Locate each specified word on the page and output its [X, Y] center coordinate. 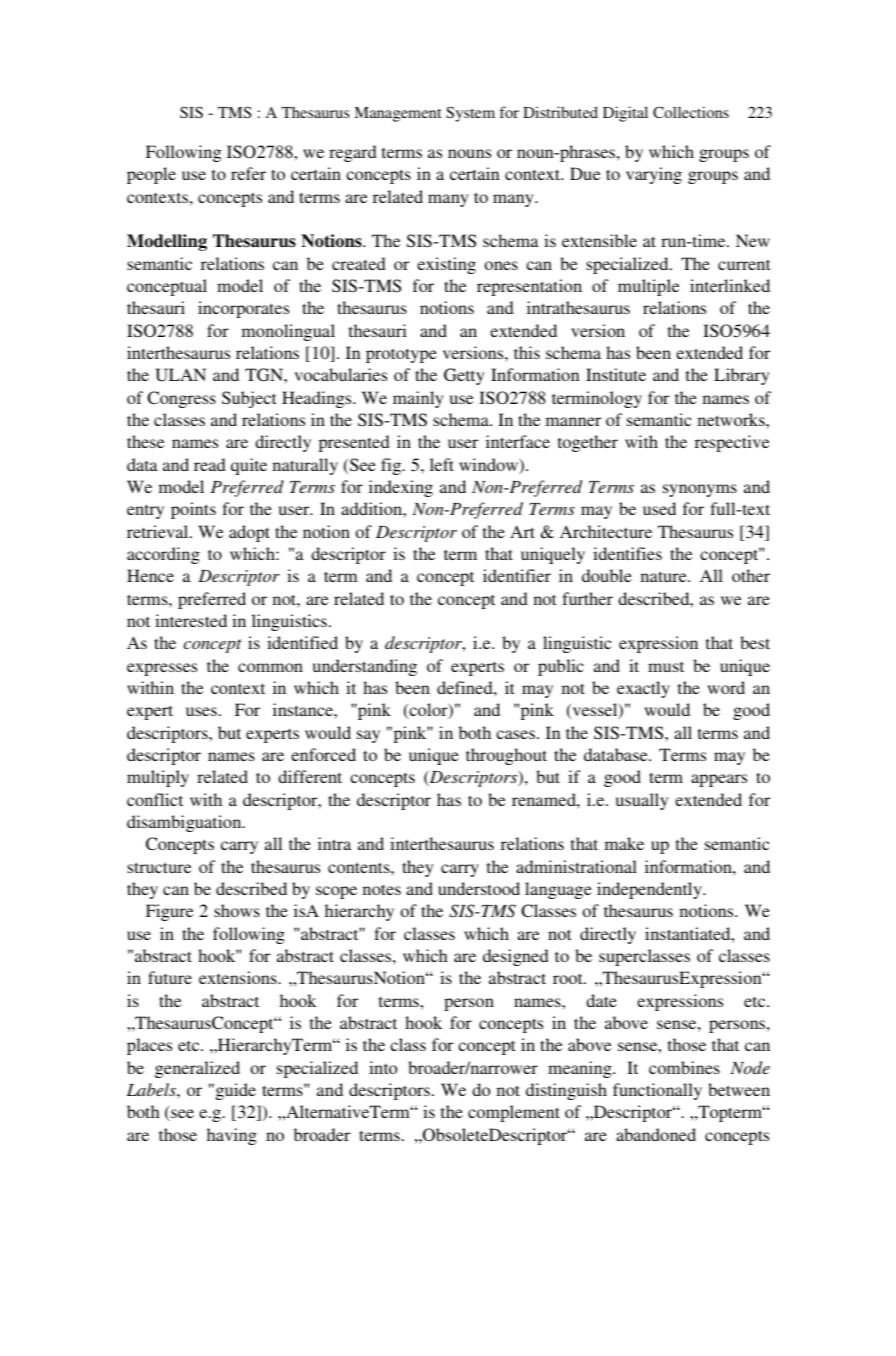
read [210, 464]
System [470, 114]
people [151, 175]
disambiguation [185, 823]
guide [234, 1091]
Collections [691, 112]
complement [514, 1113]
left [442, 464]
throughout [506, 756]
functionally [657, 1091]
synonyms [700, 490]
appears [719, 780]
